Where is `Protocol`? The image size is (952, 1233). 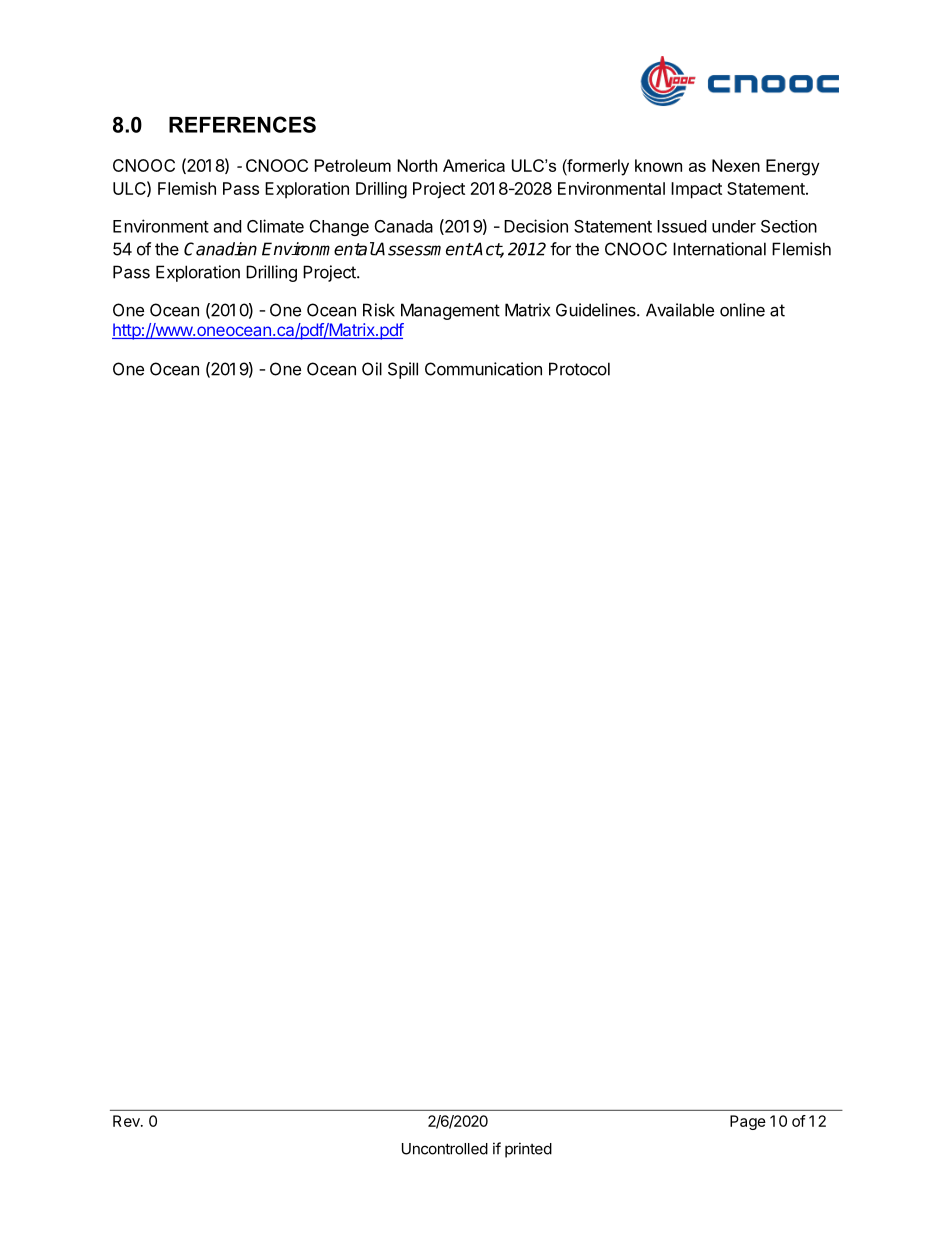
Protocol is located at coordinates (579, 369).
